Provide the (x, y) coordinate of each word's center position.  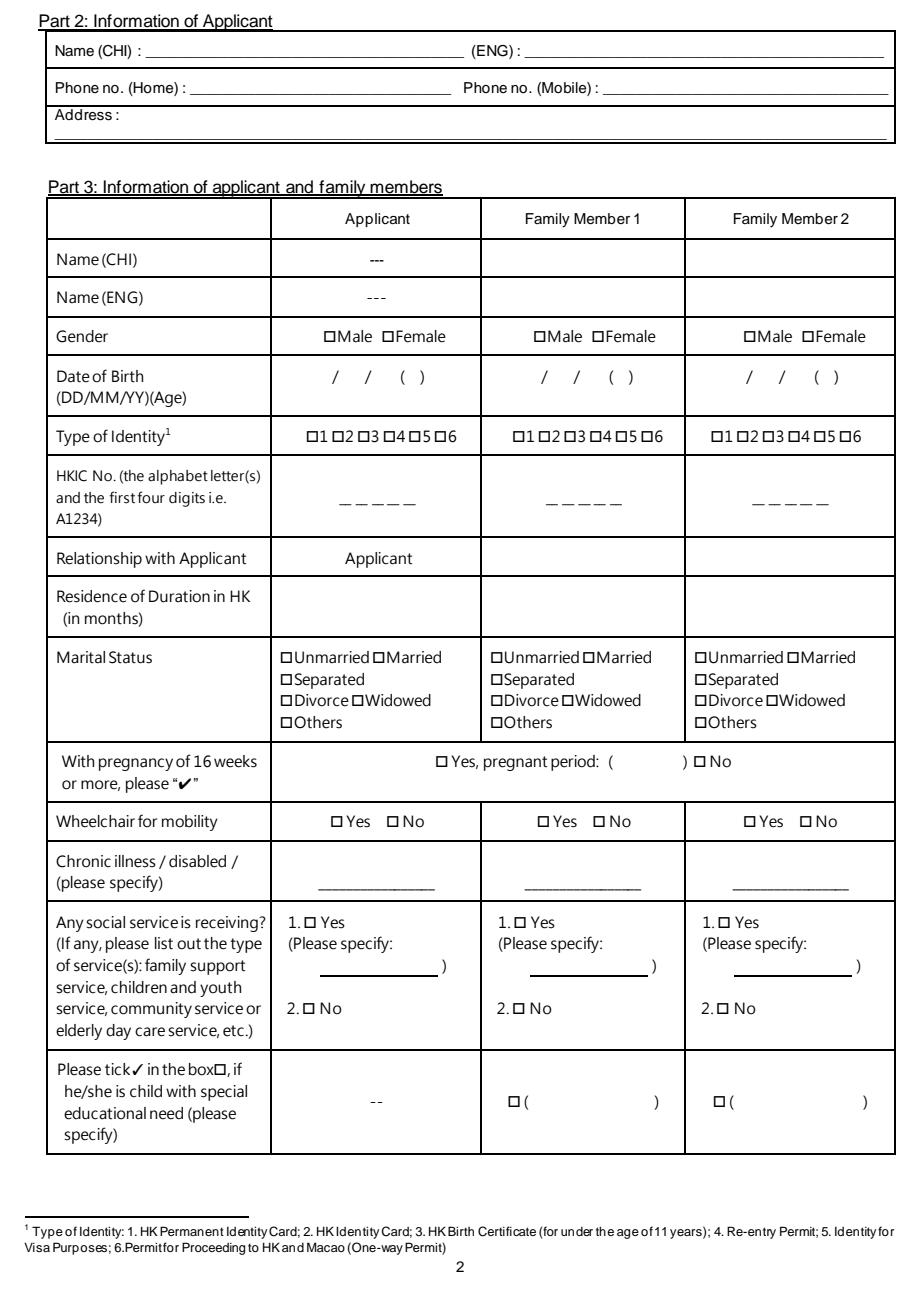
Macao (326, 1247)
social (105, 922)
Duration (179, 596)
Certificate (507, 1231)
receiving (228, 924)
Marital (81, 657)
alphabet (178, 477)
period (574, 763)
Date (73, 376)
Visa (37, 1247)
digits (187, 499)
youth (220, 989)
